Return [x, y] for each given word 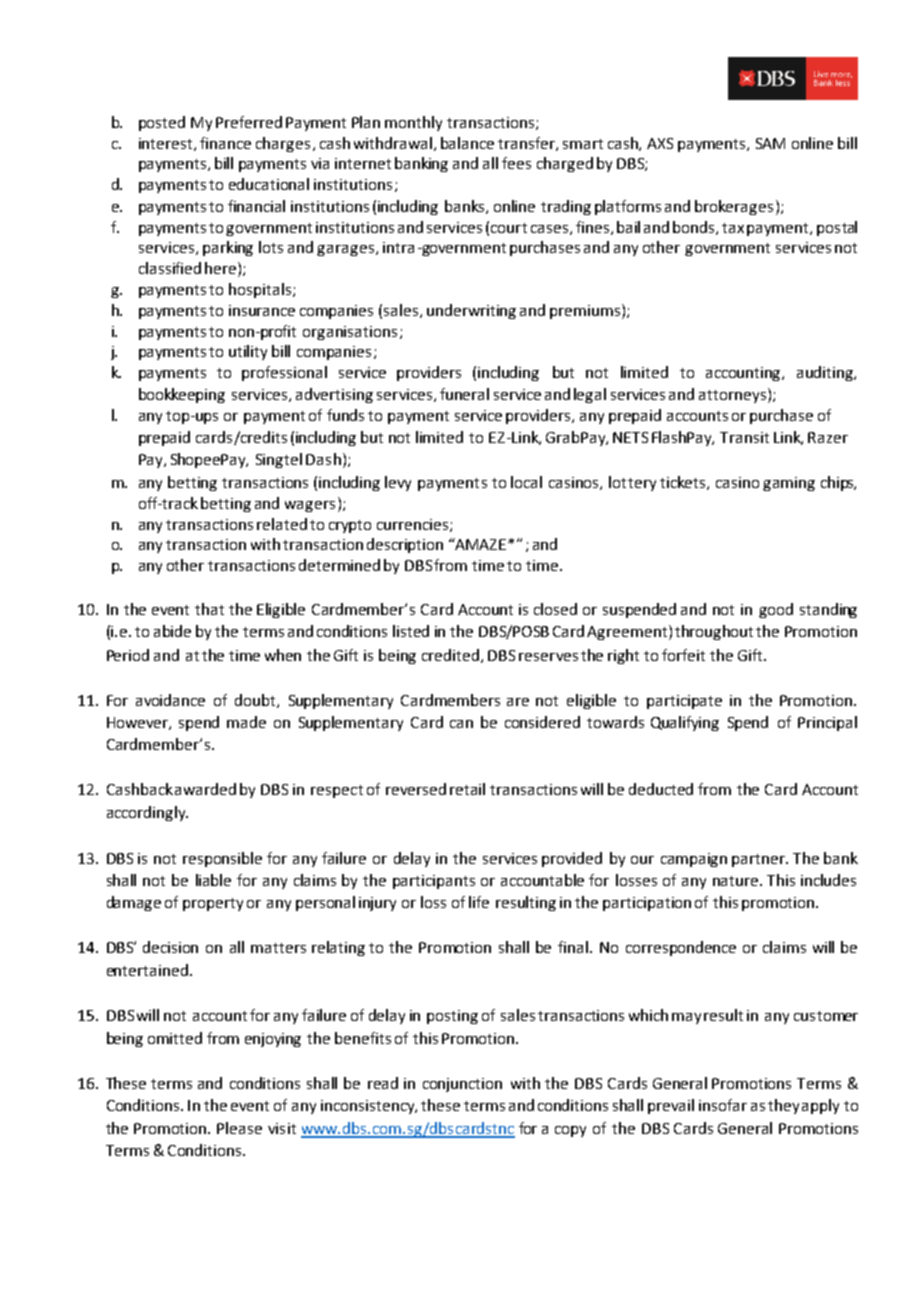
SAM [770, 143]
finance [225, 143]
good [776, 610]
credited [450, 655]
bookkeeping [182, 395]
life [479, 902]
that [209, 609]
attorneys [732, 396]
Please [239, 1128]
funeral [464, 394]
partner [760, 860]
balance [467, 143]
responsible [222, 859]
